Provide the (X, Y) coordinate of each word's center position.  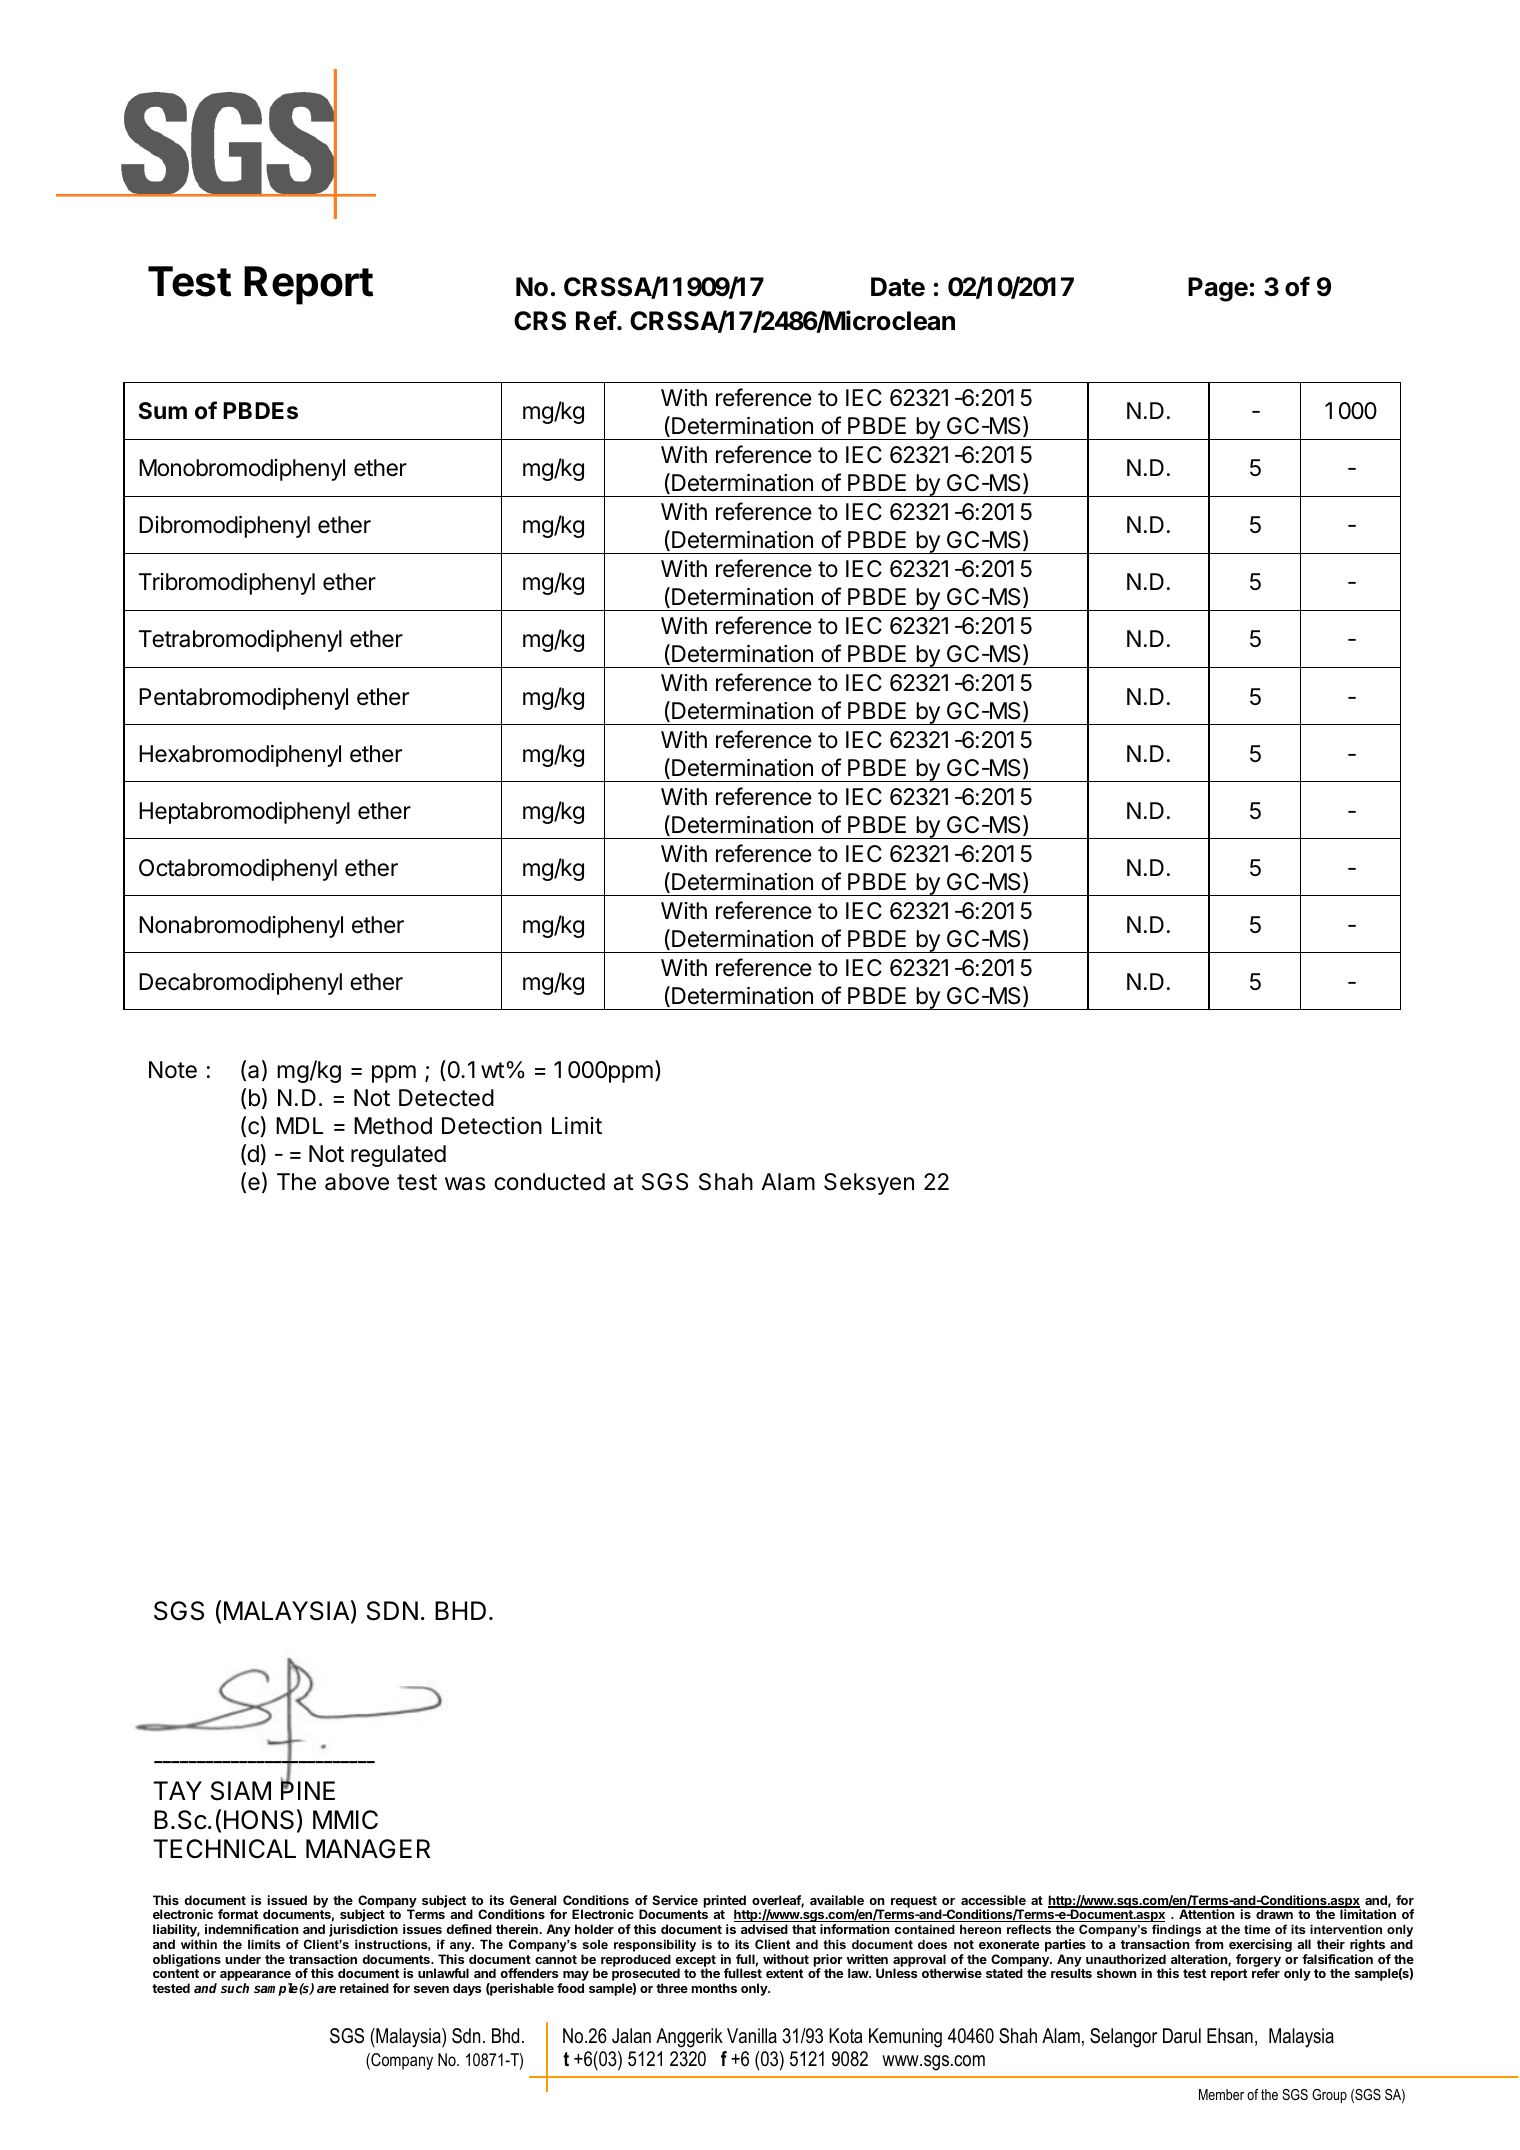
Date (898, 287)
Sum (163, 411)
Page (1218, 289)
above (357, 1182)
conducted (549, 1182)
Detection (492, 1126)
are (326, 1989)
